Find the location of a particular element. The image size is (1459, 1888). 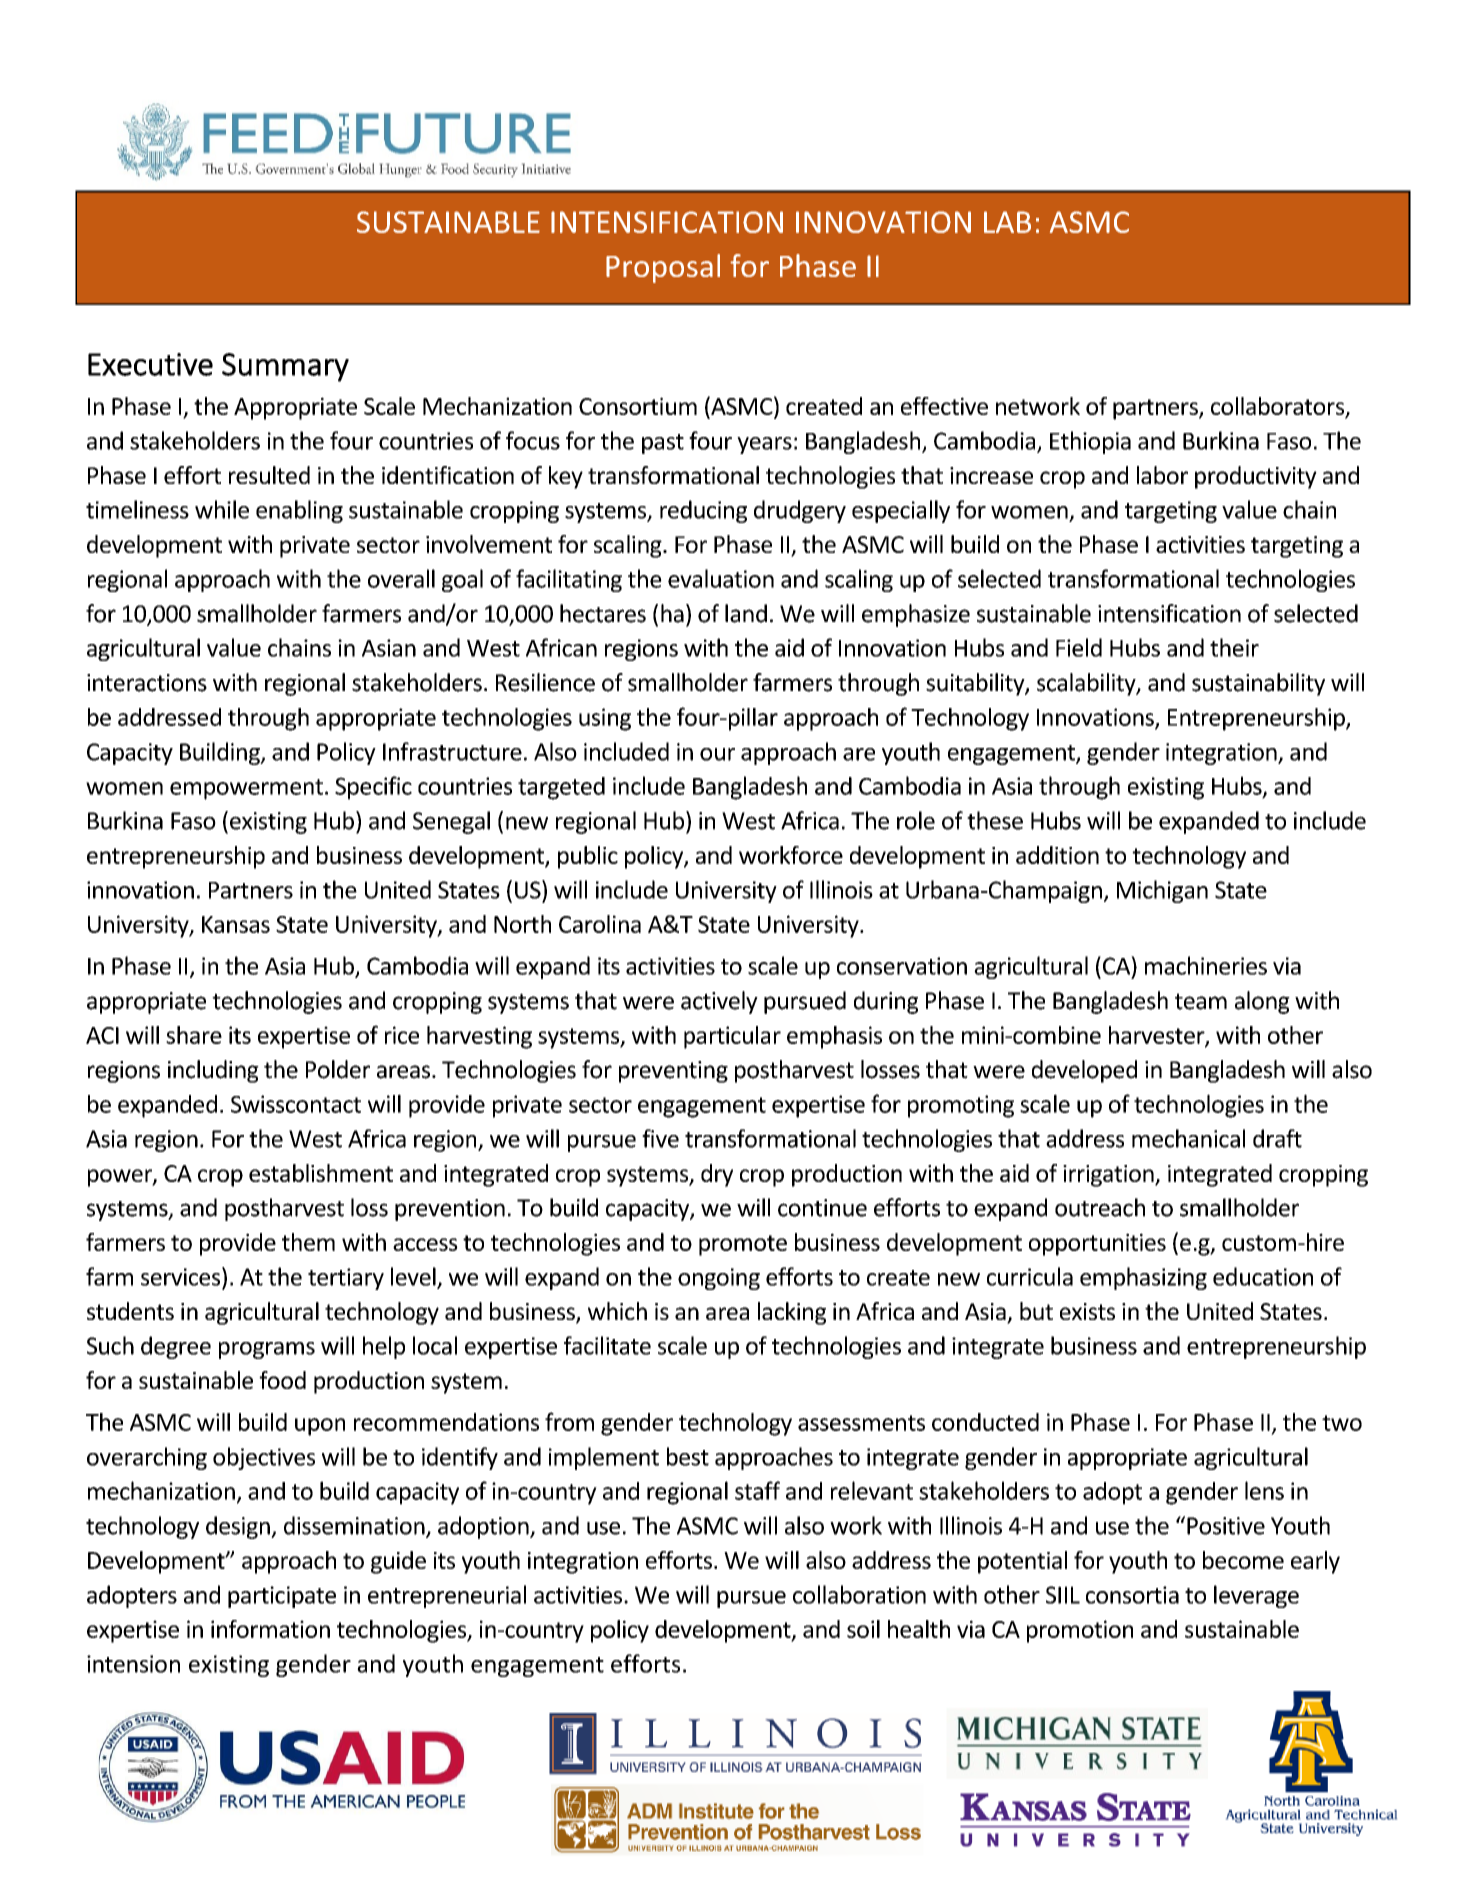

actively is located at coordinates (719, 1002).
